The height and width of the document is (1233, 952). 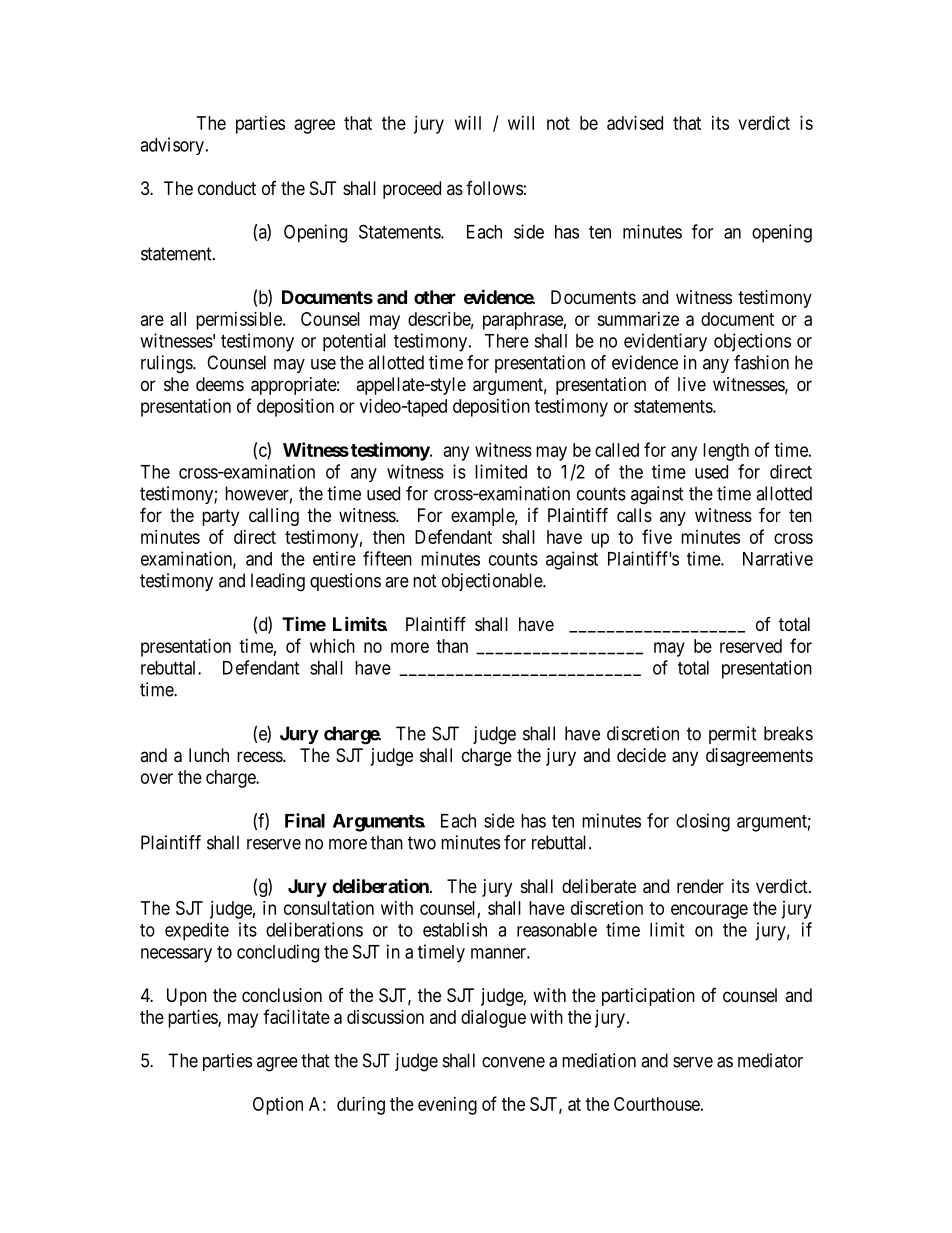 I want to click on advised, so click(x=635, y=123).
